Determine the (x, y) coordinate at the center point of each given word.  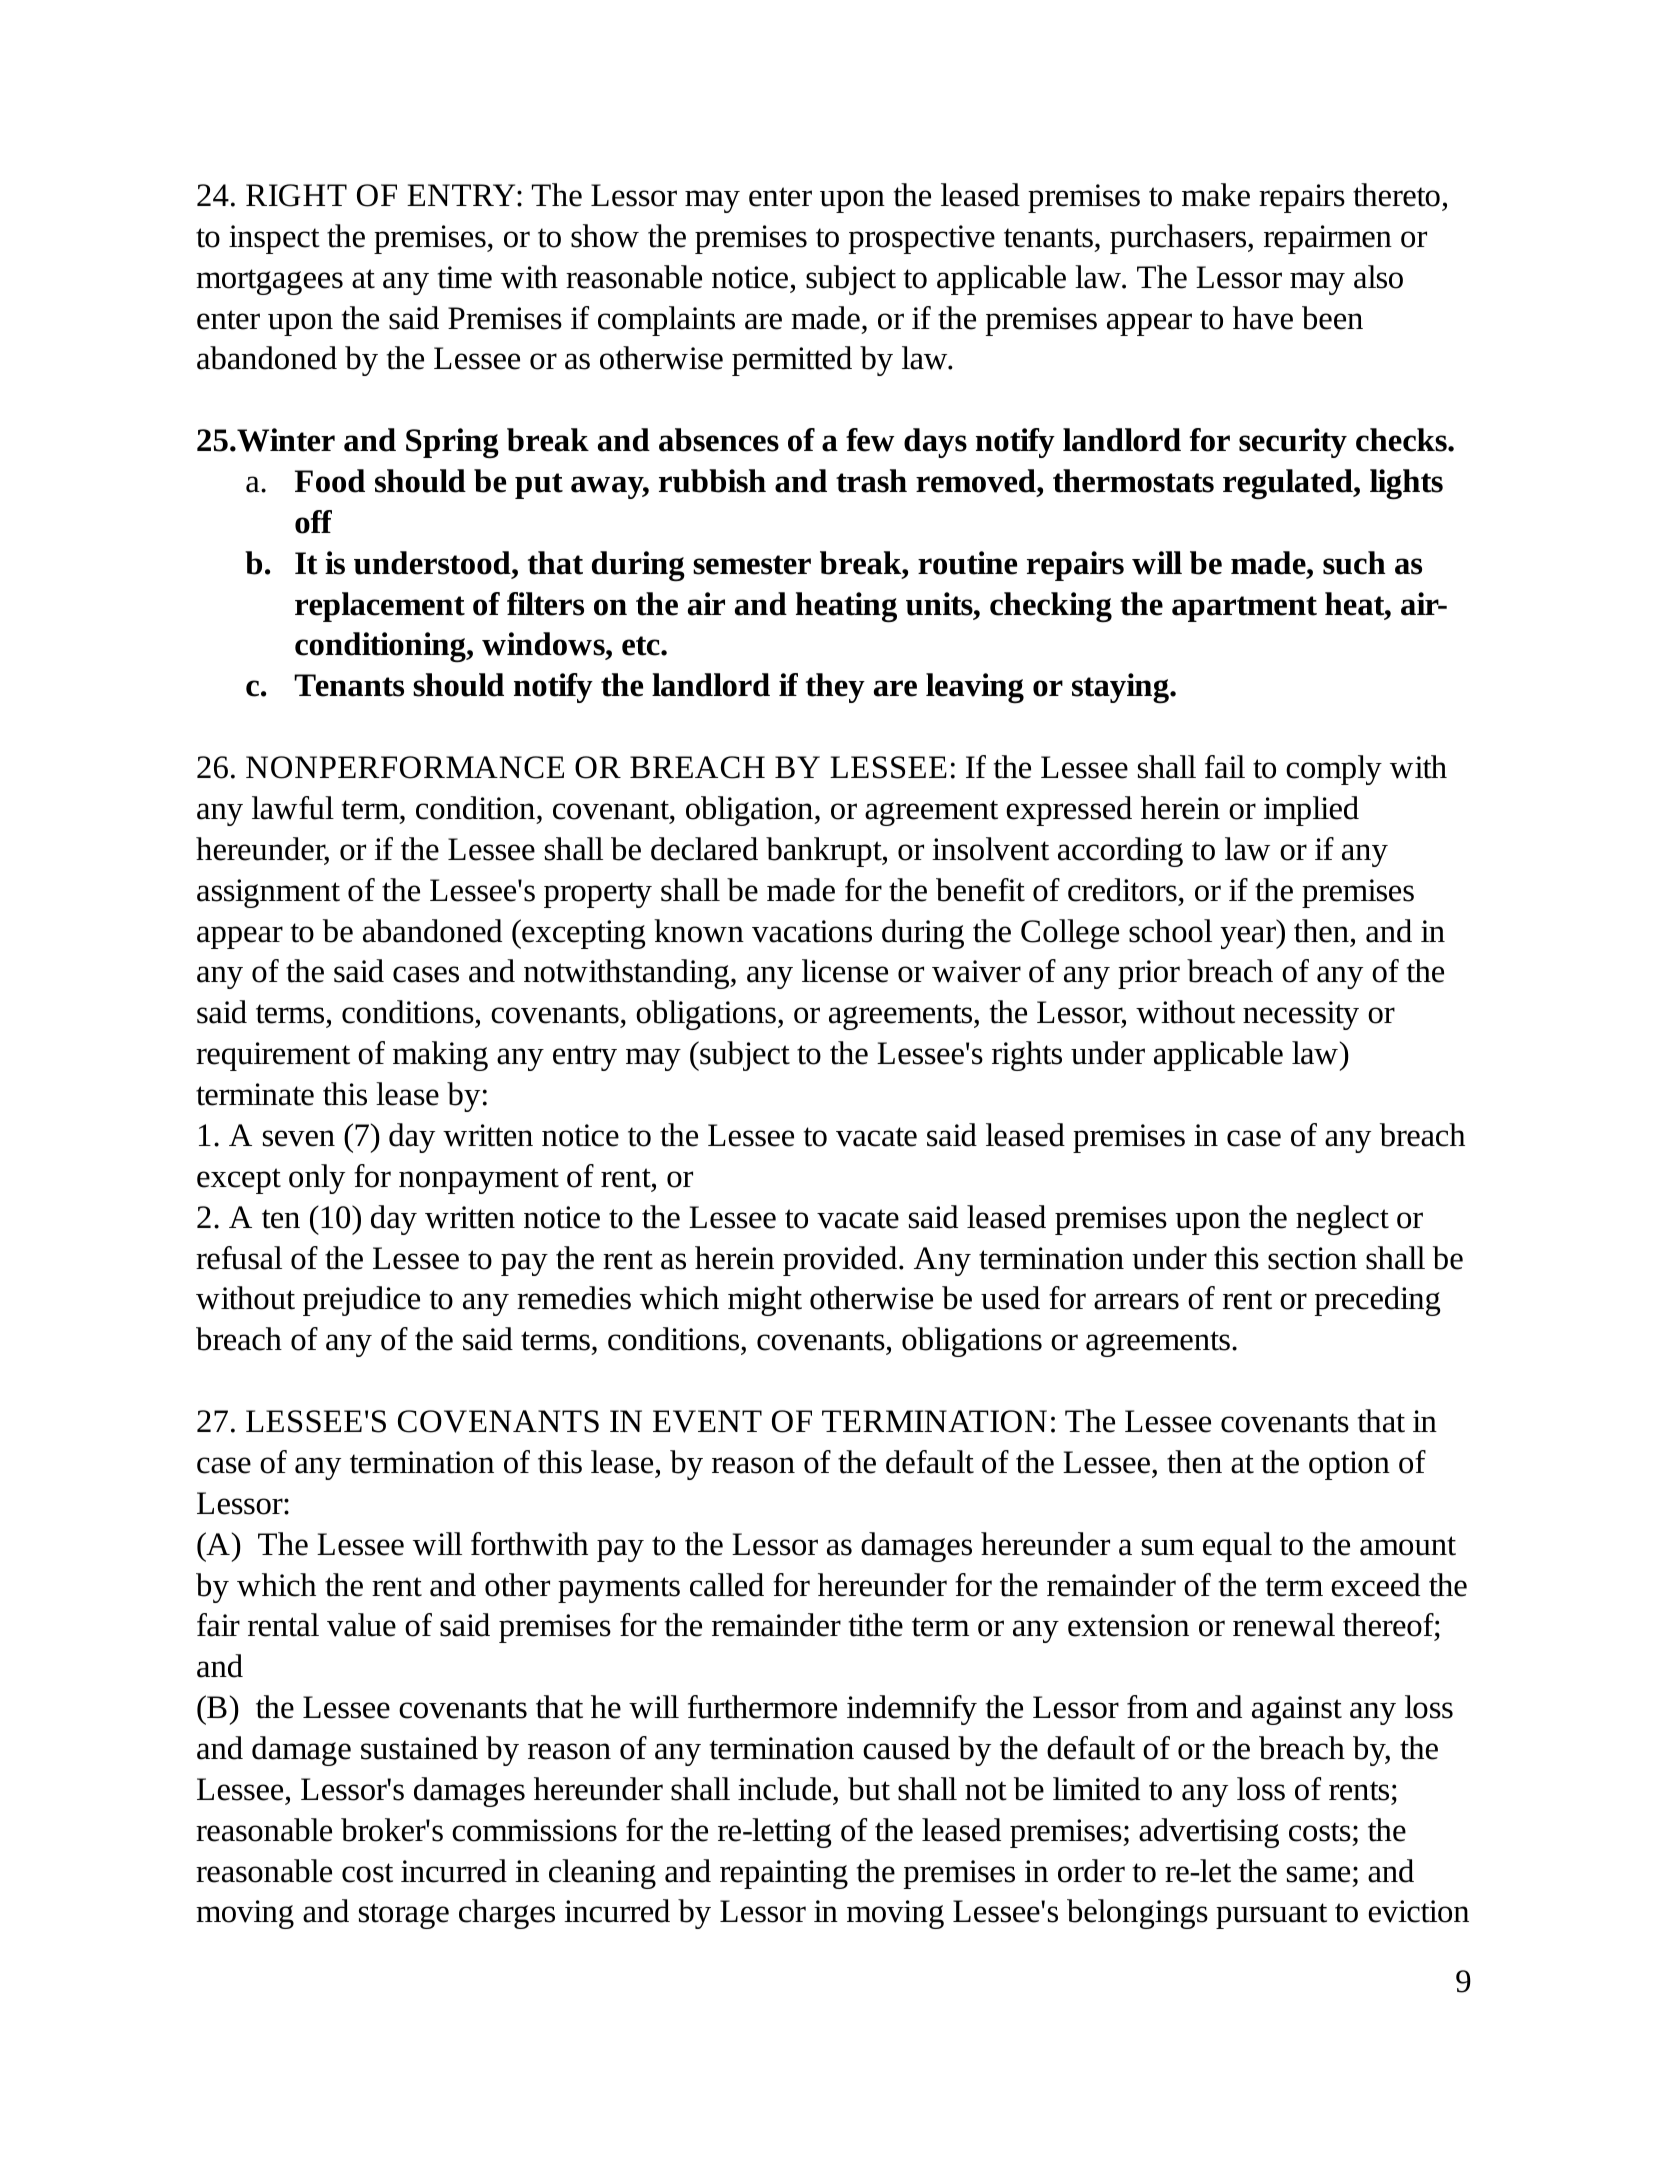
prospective (922, 239)
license (845, 971)
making (440, 1056)
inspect (274, 239)
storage (404, 1916)
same (1318, 1874)
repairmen (1328, 239)
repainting (784, 1874)
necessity (1301, 1015)
